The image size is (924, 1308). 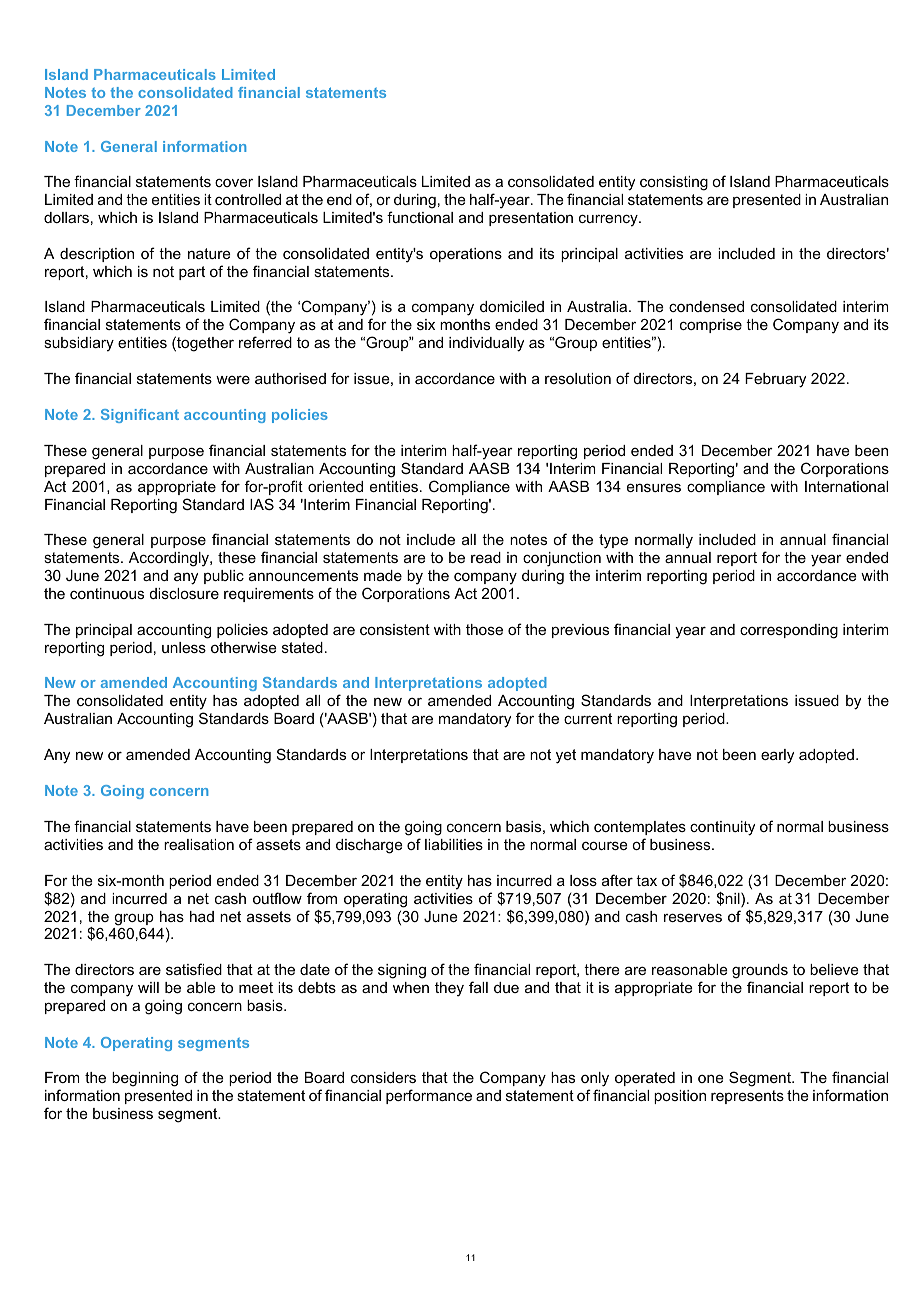 I want to click on individually, so click(x=486, y=344).
